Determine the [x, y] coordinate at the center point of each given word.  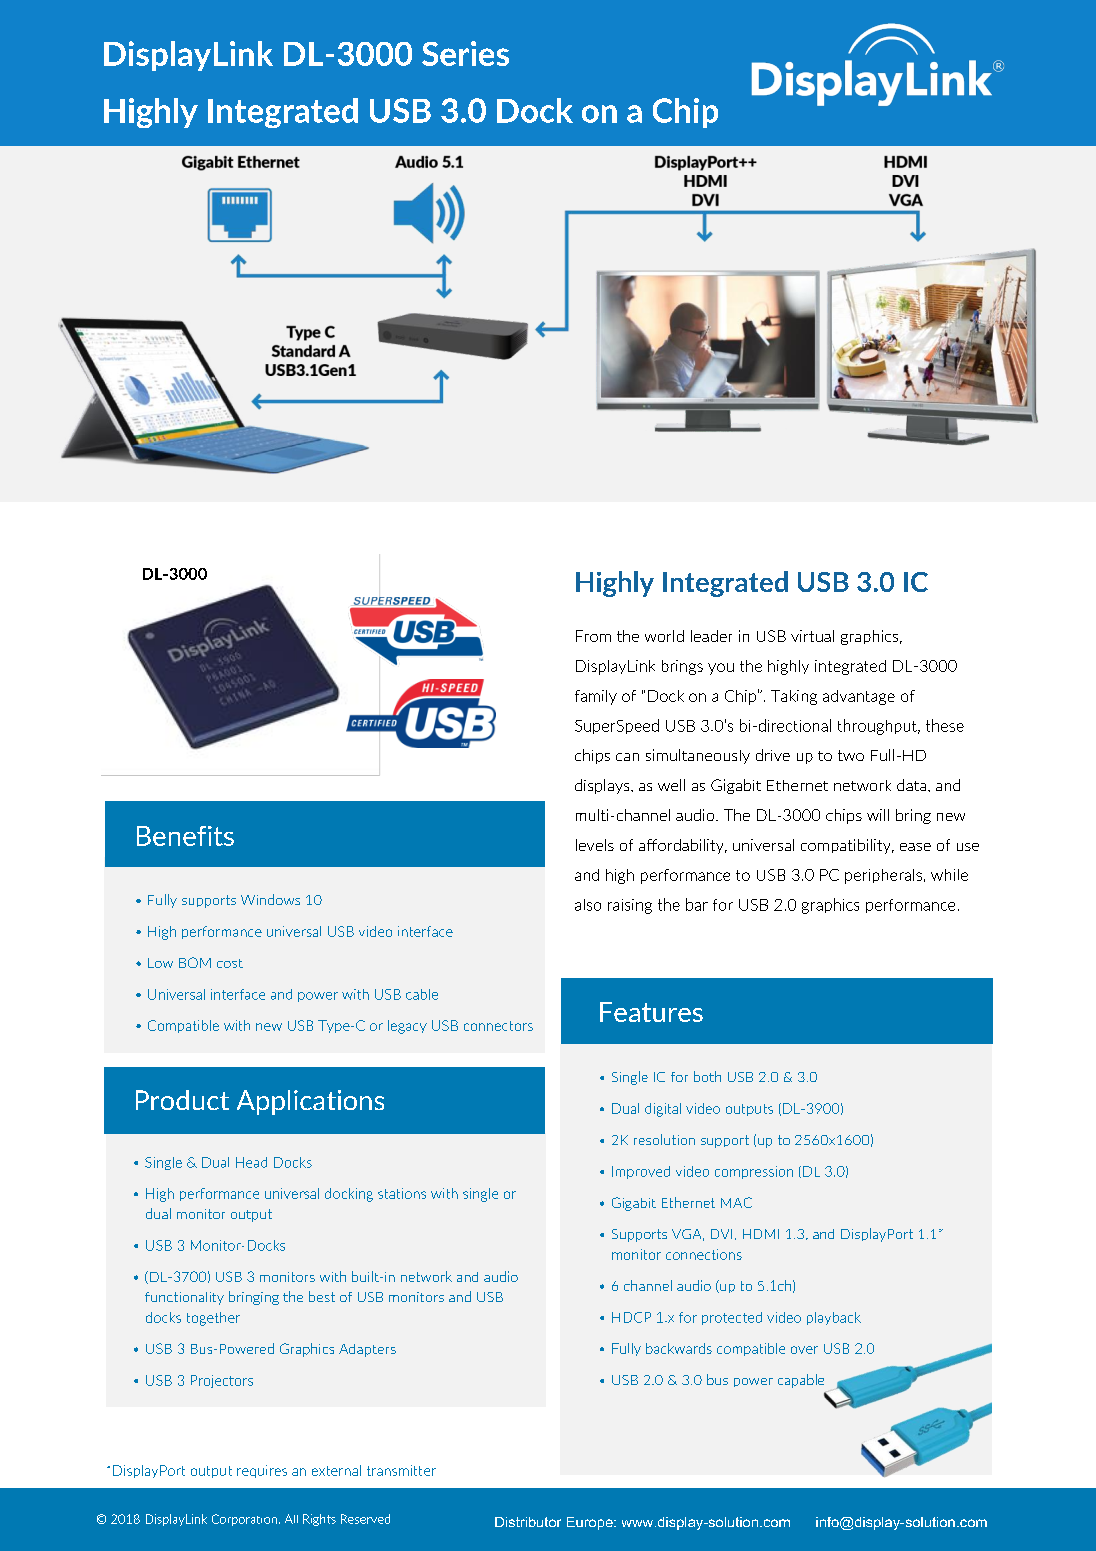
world [664, 636]
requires [262, 1471]
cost [230, 963]
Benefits [185, 836]
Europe [591, 1523]
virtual [812, 636]
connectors [498, 1026]
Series [465, 53]
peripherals [883, 876]
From [593, 636]
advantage [859, 697]
